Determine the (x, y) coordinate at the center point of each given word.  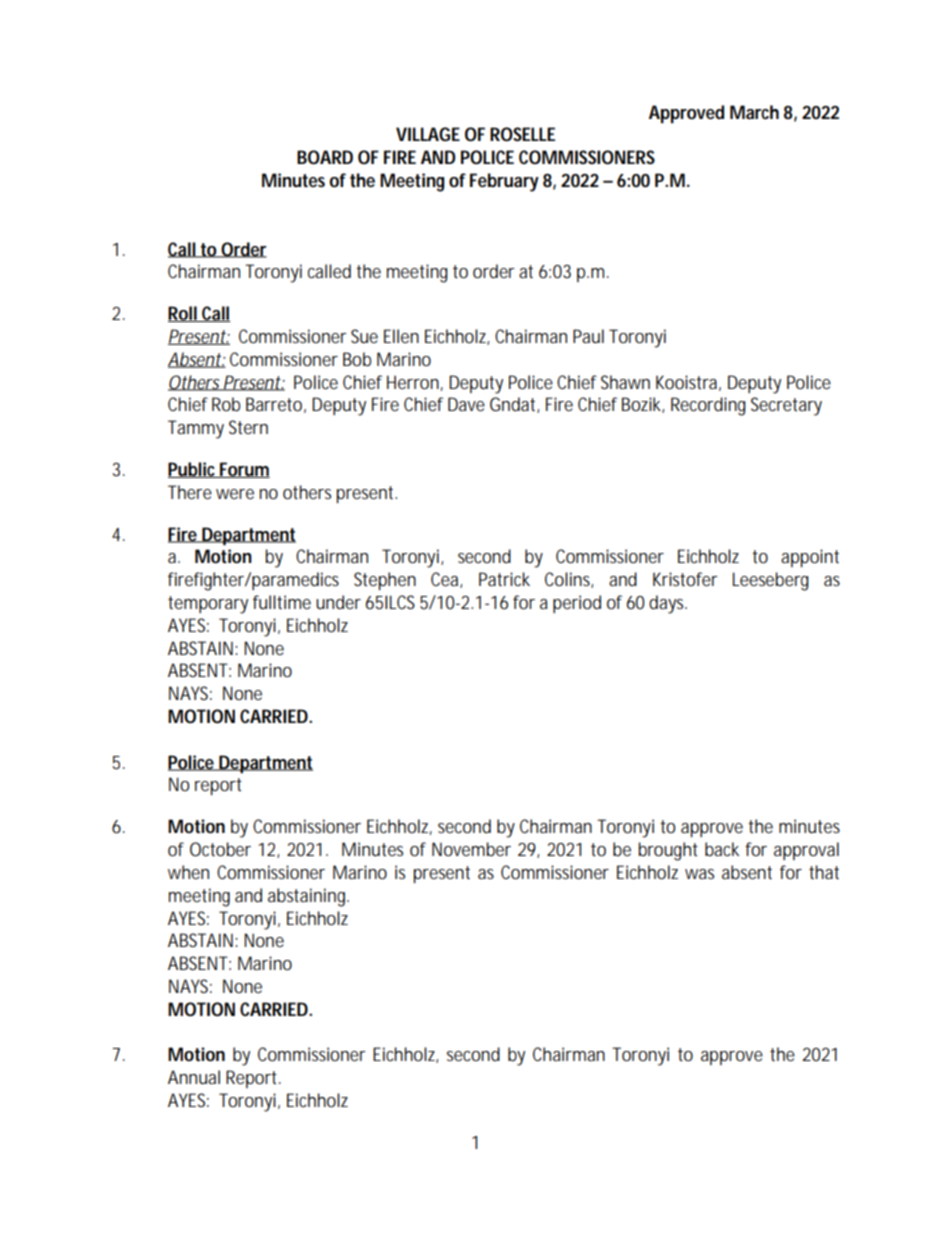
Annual (194, 1077)
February (504, 182)
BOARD (325, 157)
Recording (708, 406)
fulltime (282, 602)
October (220, 849)
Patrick (504, 579)
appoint (810, 558)
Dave (466, 404)
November (471, 849)
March (754, 112)
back (722, 849)
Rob (226, 404)
